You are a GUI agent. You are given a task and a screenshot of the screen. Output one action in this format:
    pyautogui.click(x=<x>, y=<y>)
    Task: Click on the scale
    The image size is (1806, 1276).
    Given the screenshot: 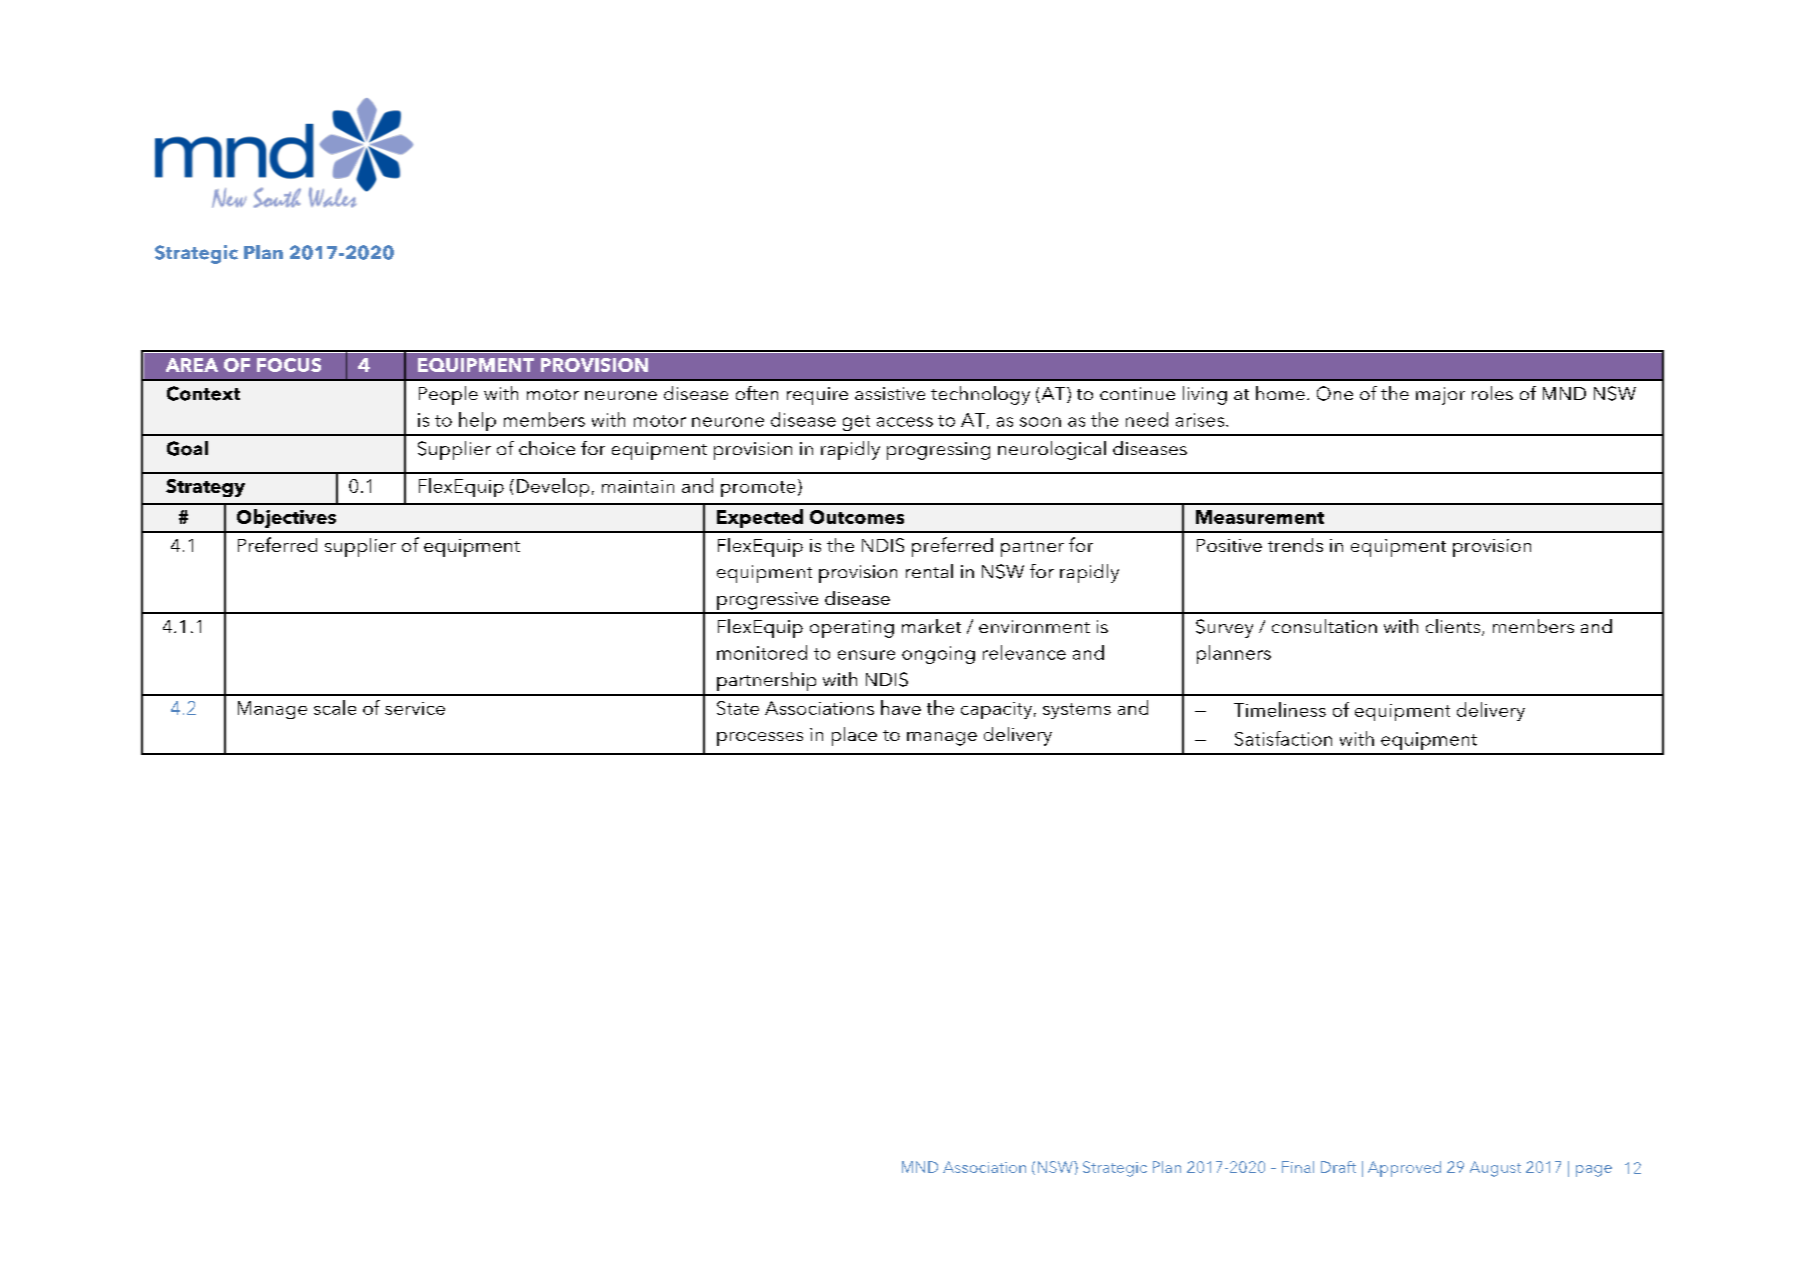 What is the action you would take?
    pyautogui.click(x=335, y=707)
